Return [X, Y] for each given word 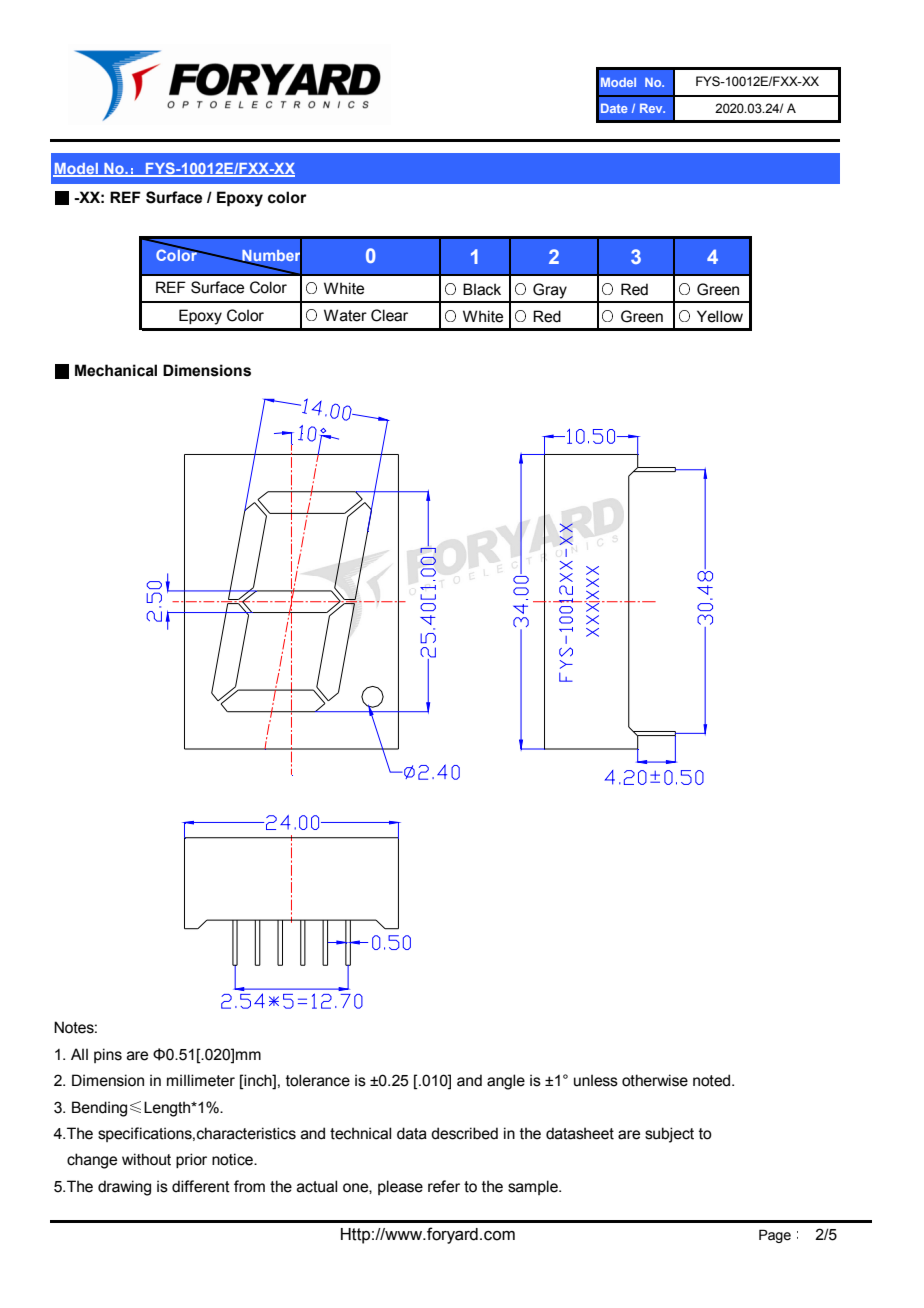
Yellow [720, 316]
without [146, 1159]
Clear [389, 315]
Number [271, 256]
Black [482, 289]
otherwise [655, 1080]
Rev [652, 108]
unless [596, 1080]
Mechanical [116, 370]
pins [108, 1055]
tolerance [318, 1080]
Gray [550, 291]
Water [345, 315]
